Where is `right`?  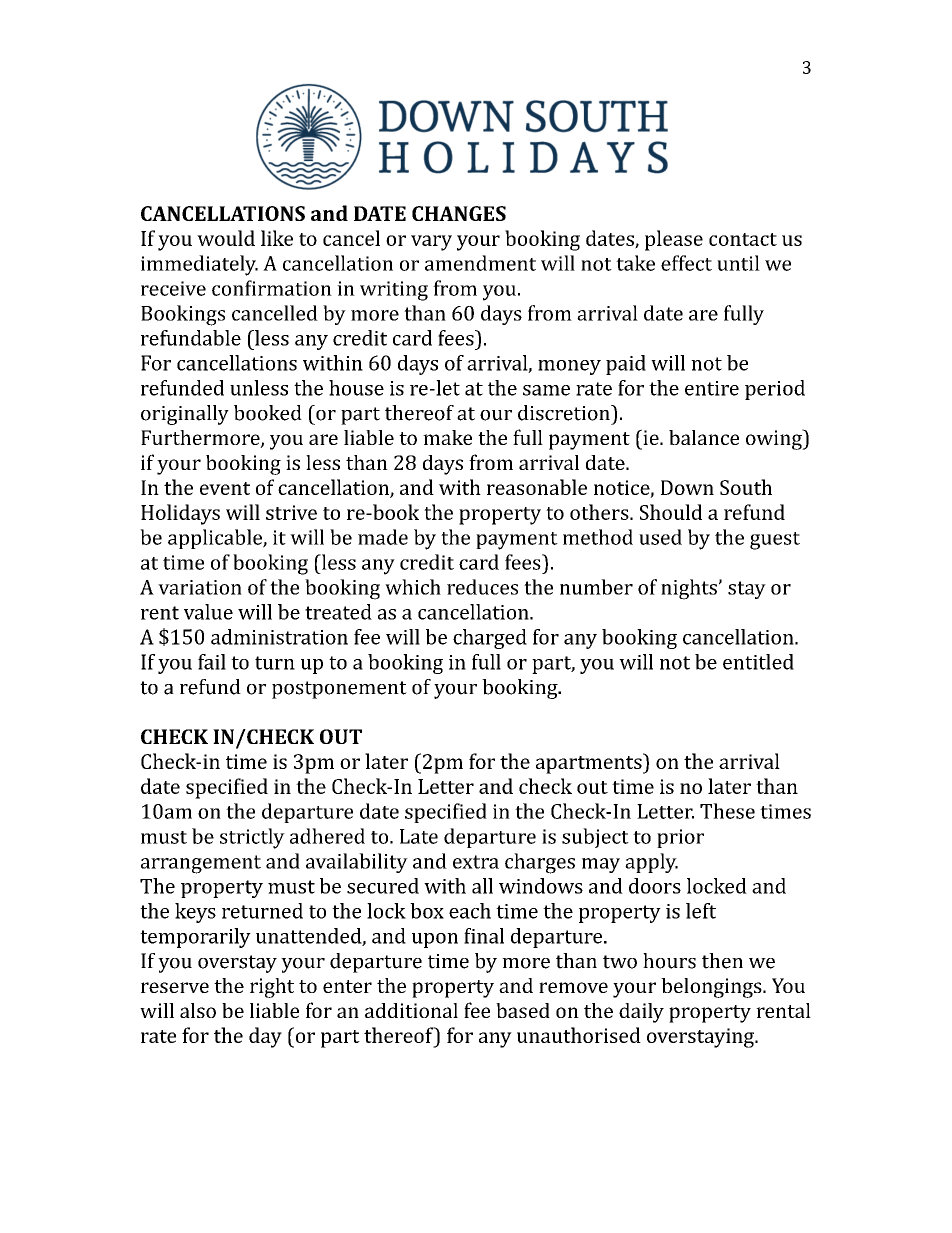 right is located at coordinates (272, 988).
